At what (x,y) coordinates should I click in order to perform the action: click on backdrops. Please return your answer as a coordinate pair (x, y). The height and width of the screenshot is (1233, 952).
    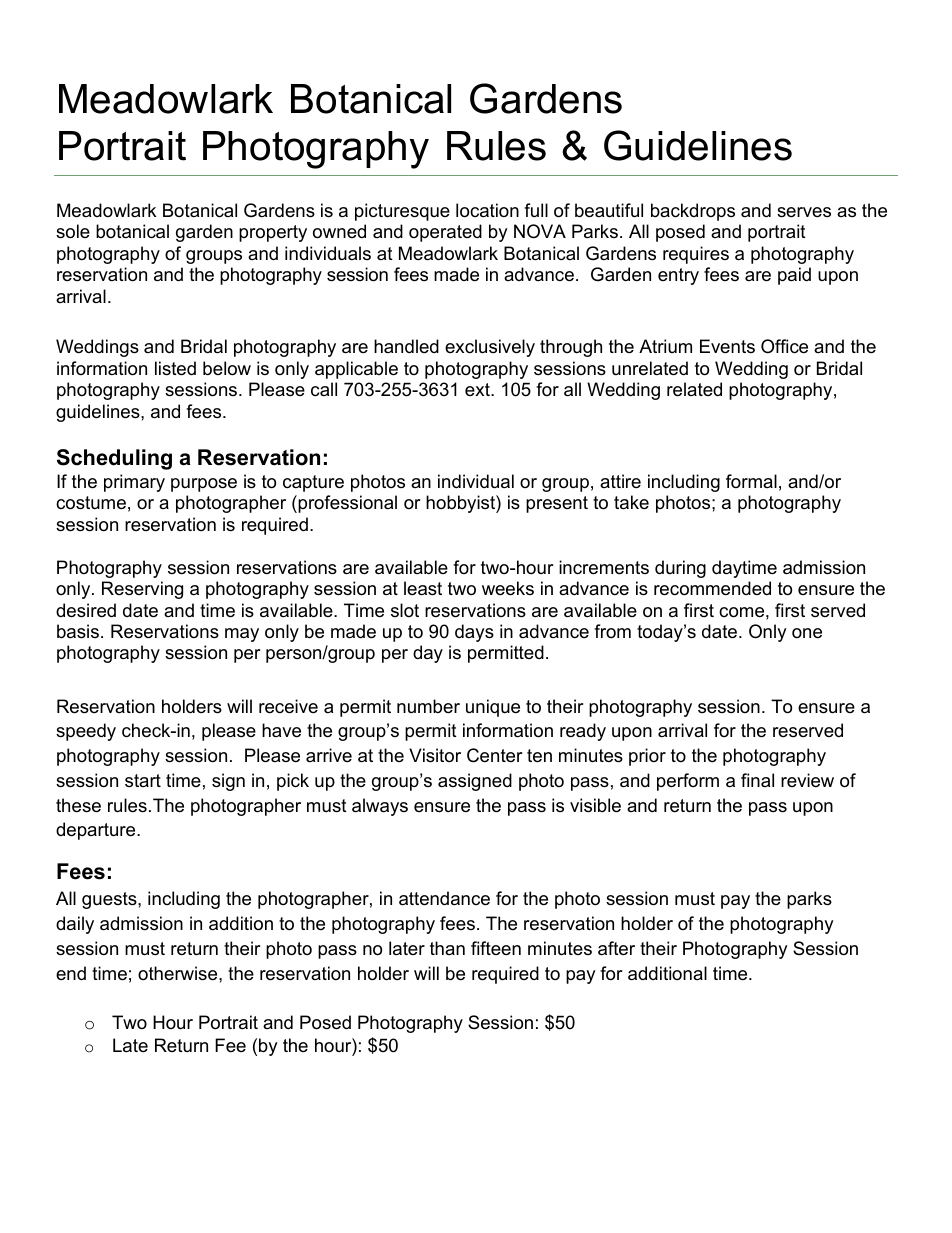
    Looking at the image, I should click on (693, 212).
